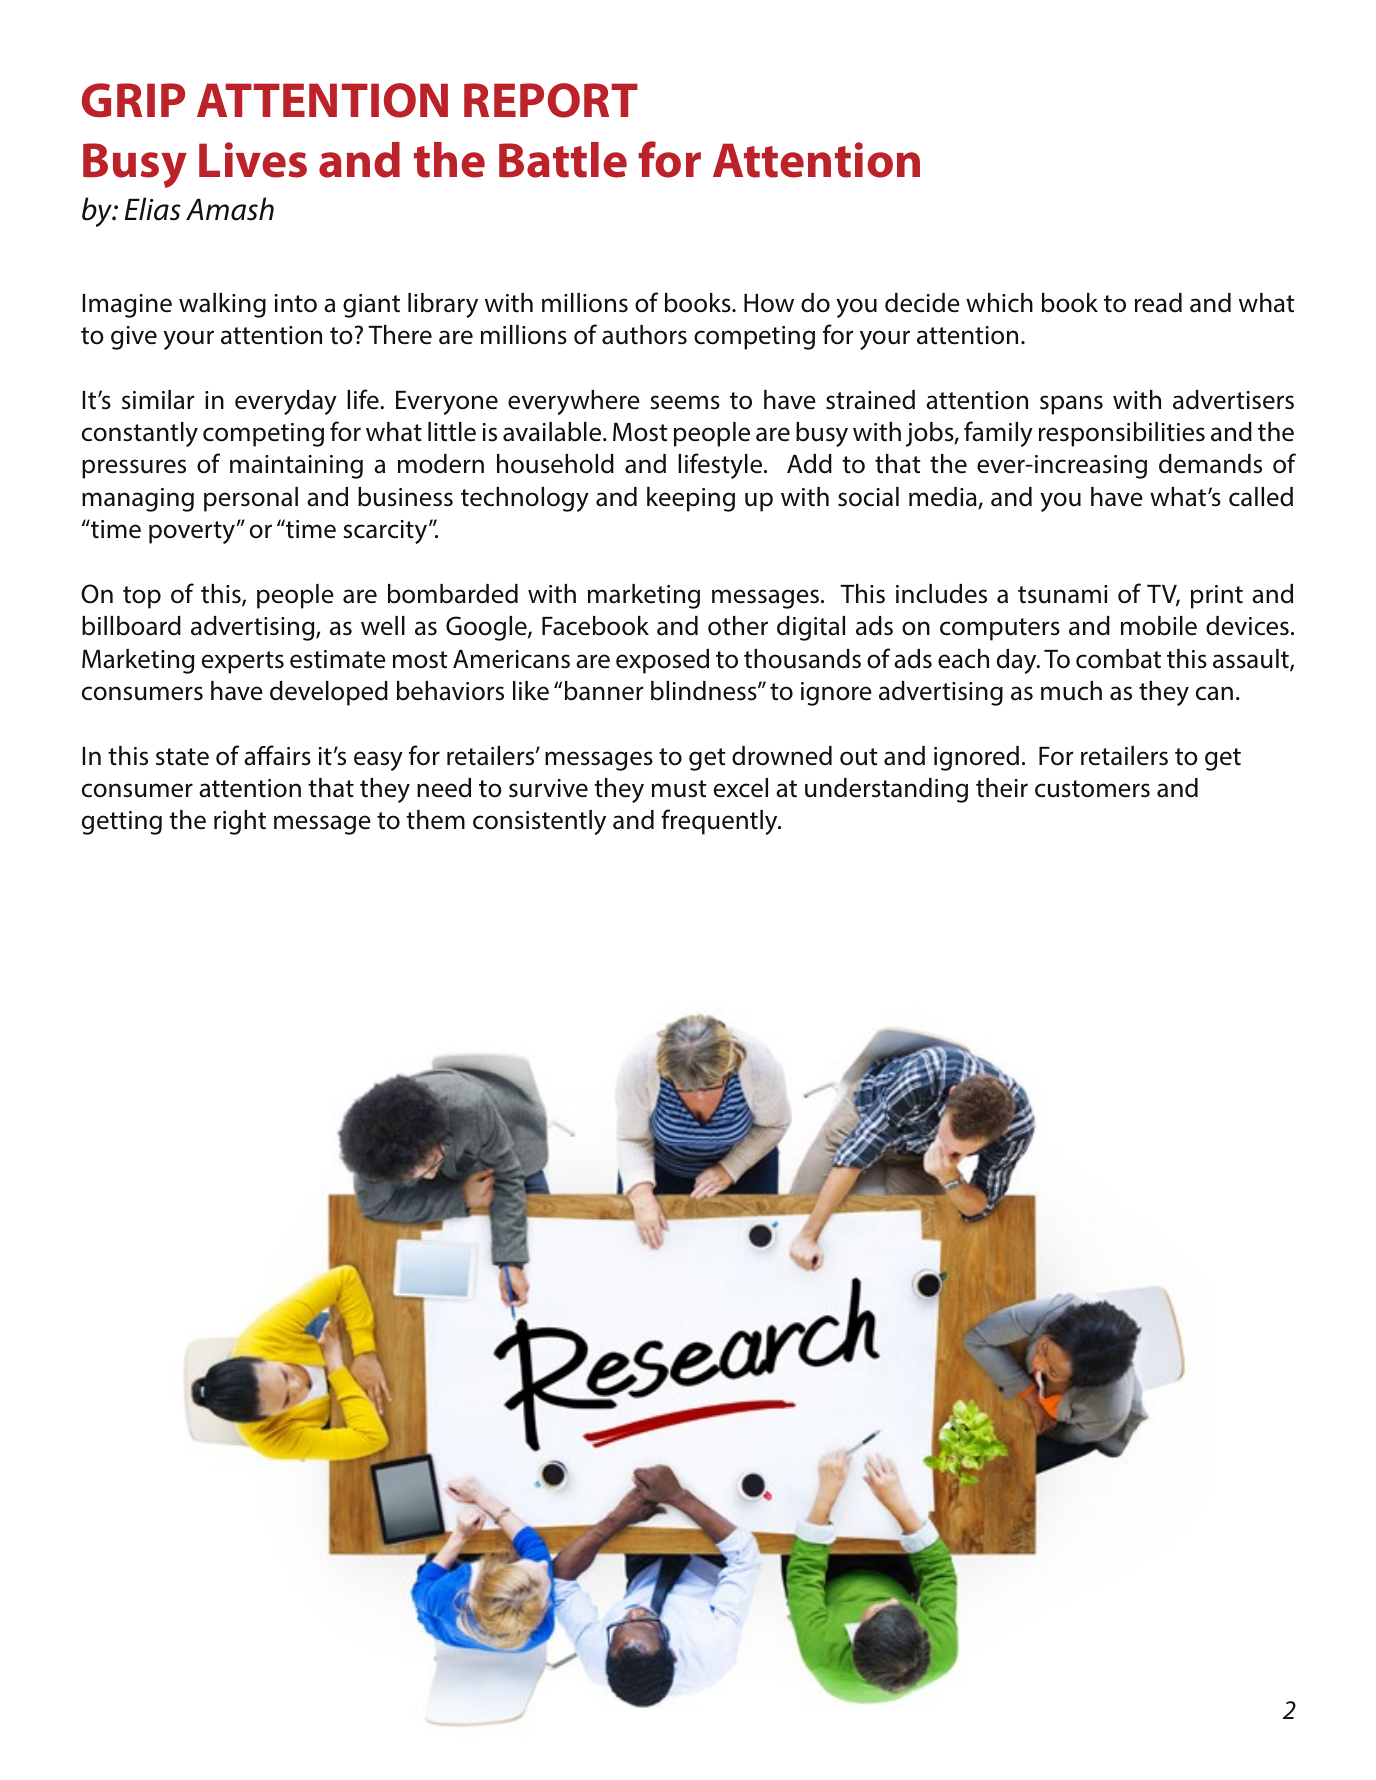 The height and width of the image is (1780, 1376). Describe the element at coordinates (679, 789) in the image. I see `must` at that location.
